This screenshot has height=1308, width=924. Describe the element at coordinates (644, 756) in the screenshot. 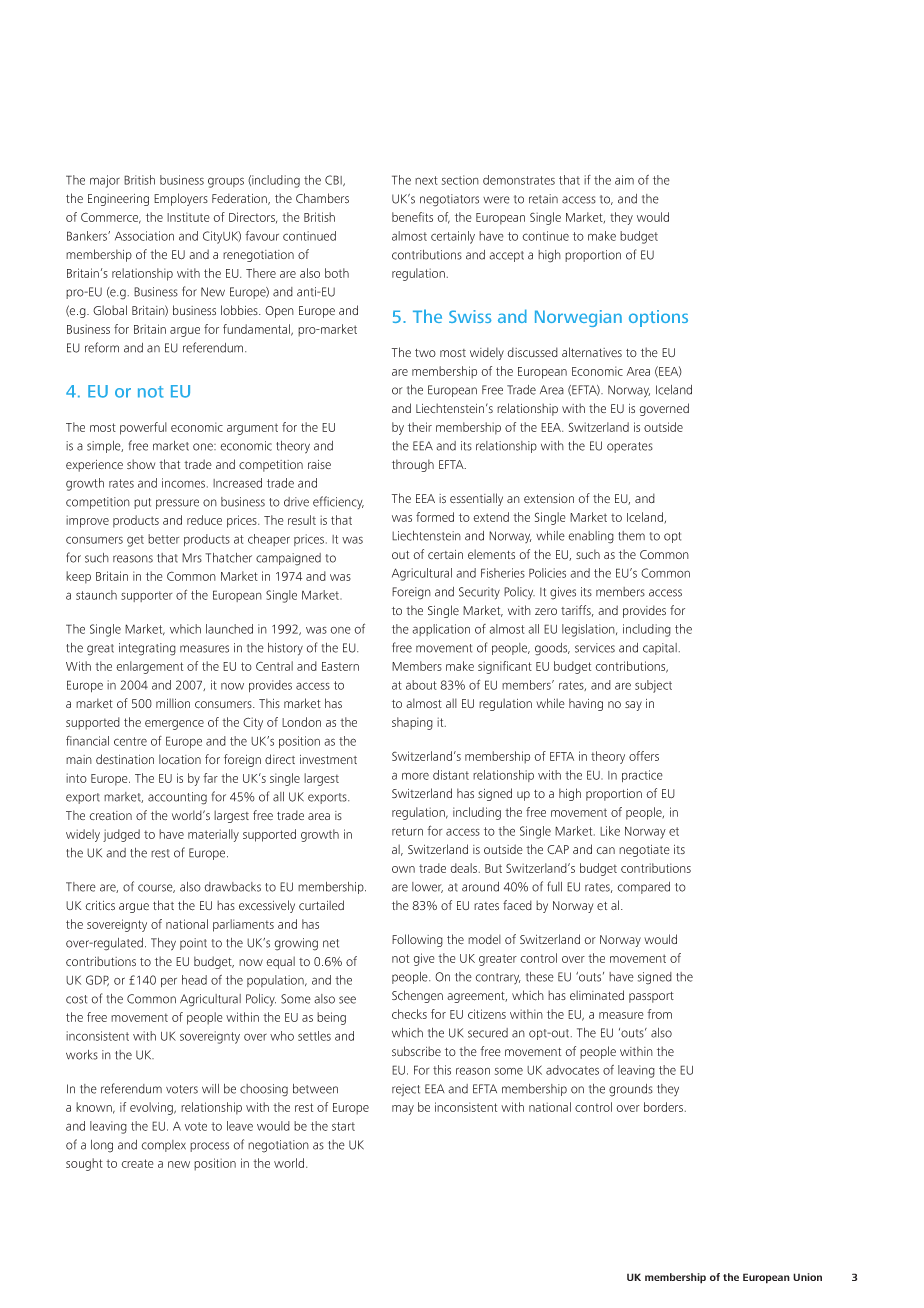

I see `offers` at that location.
